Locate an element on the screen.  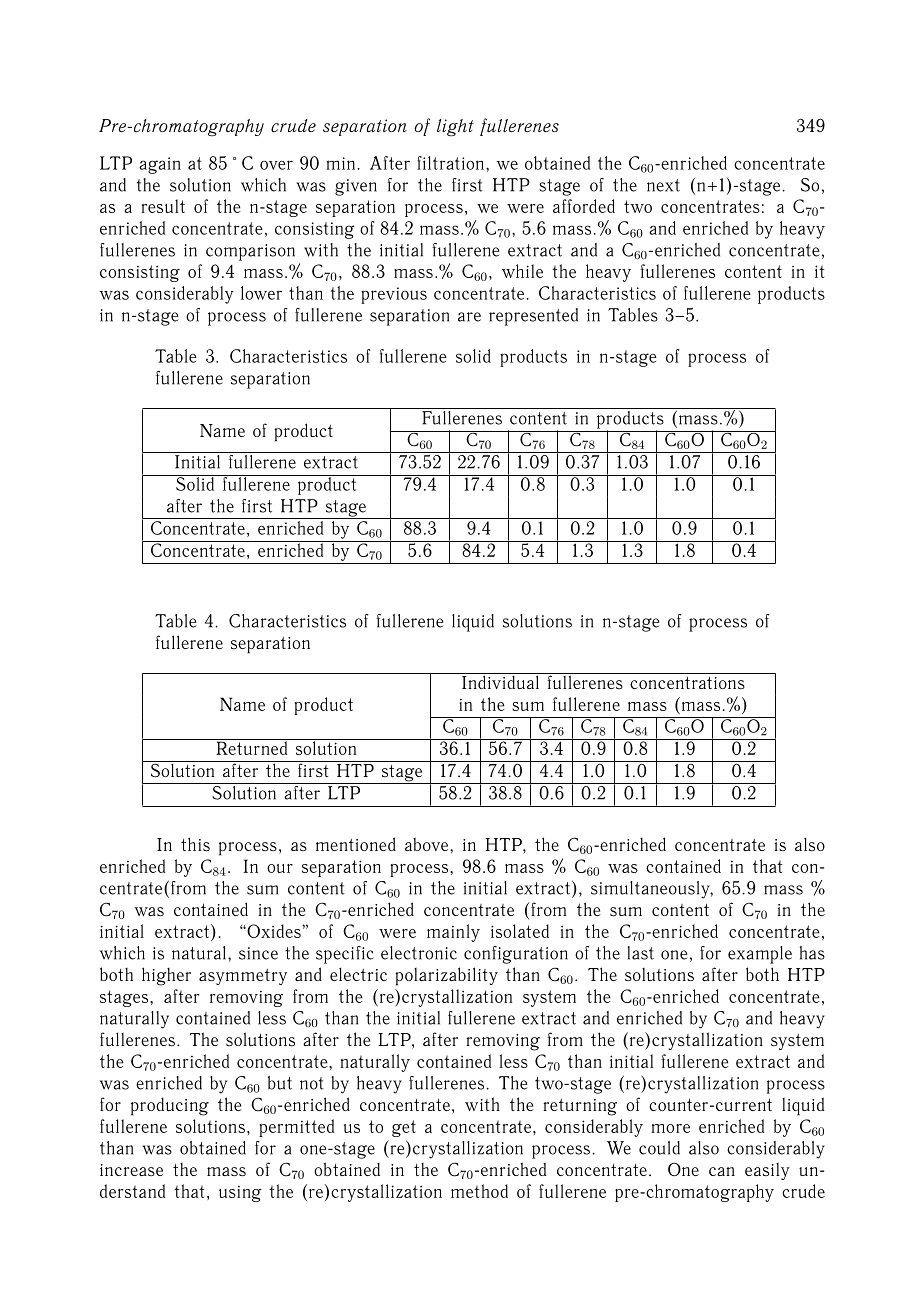
next is located at coordinates (663, 185).
